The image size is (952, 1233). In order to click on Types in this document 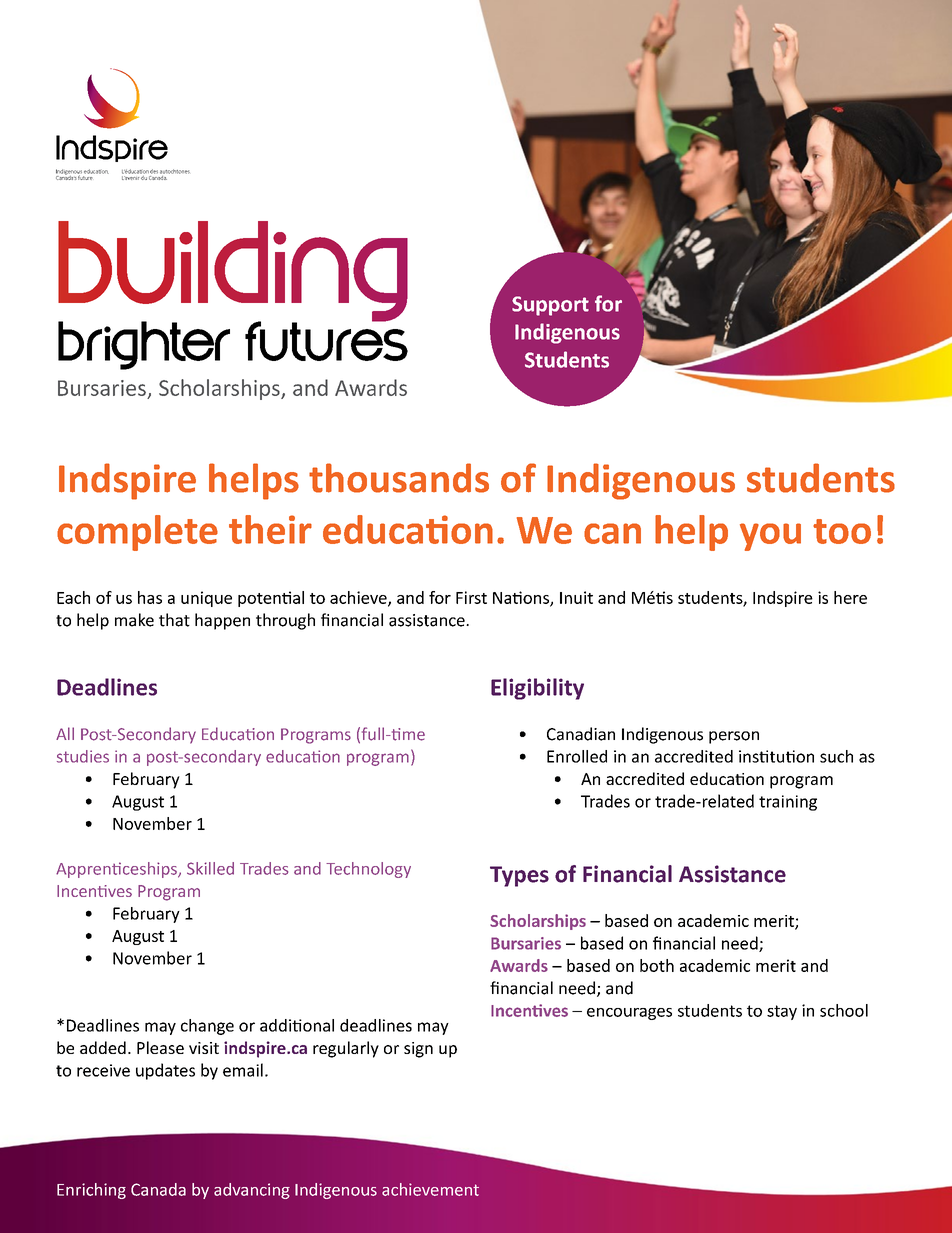, I will do `click(519, 876)`.
